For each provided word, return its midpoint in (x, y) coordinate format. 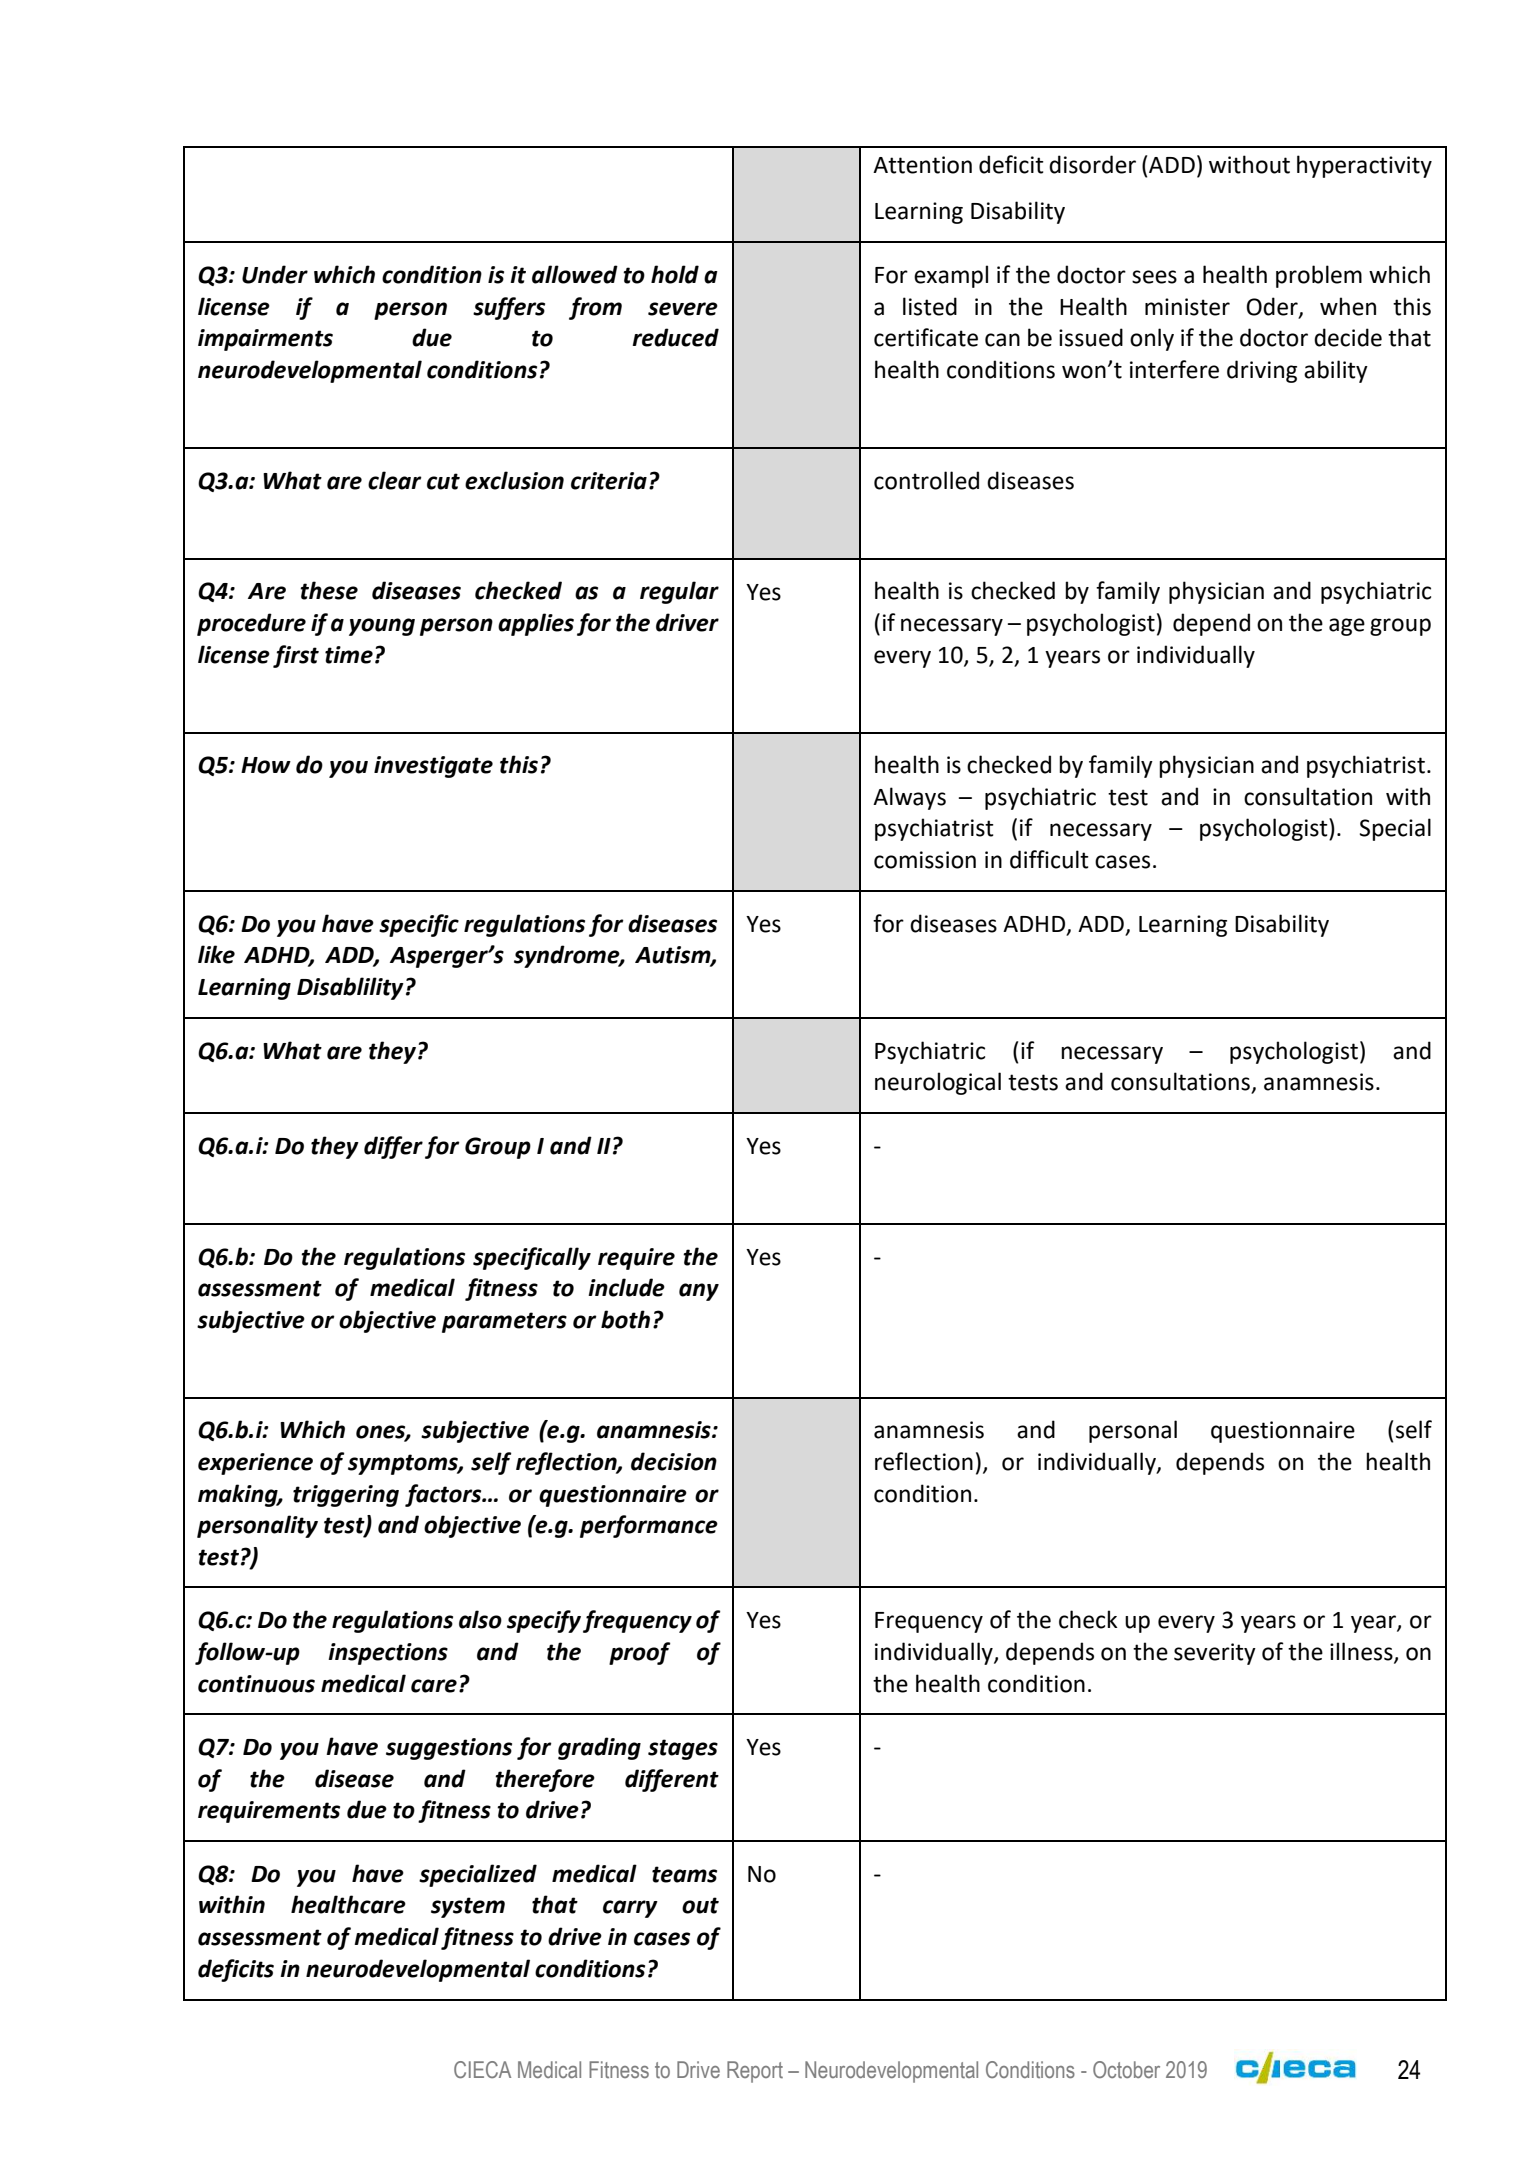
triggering (346, 1496)
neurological (938, 1083)
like (216, 954)
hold (675, 274)
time (349, 655)
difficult (1049, 859)
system (468, 1907)
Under (275, 274)
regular (679, 592)
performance (649, 1526)
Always (909, 798)
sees (1154, 277)
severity (1215, 1654)
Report (755, 2072)
